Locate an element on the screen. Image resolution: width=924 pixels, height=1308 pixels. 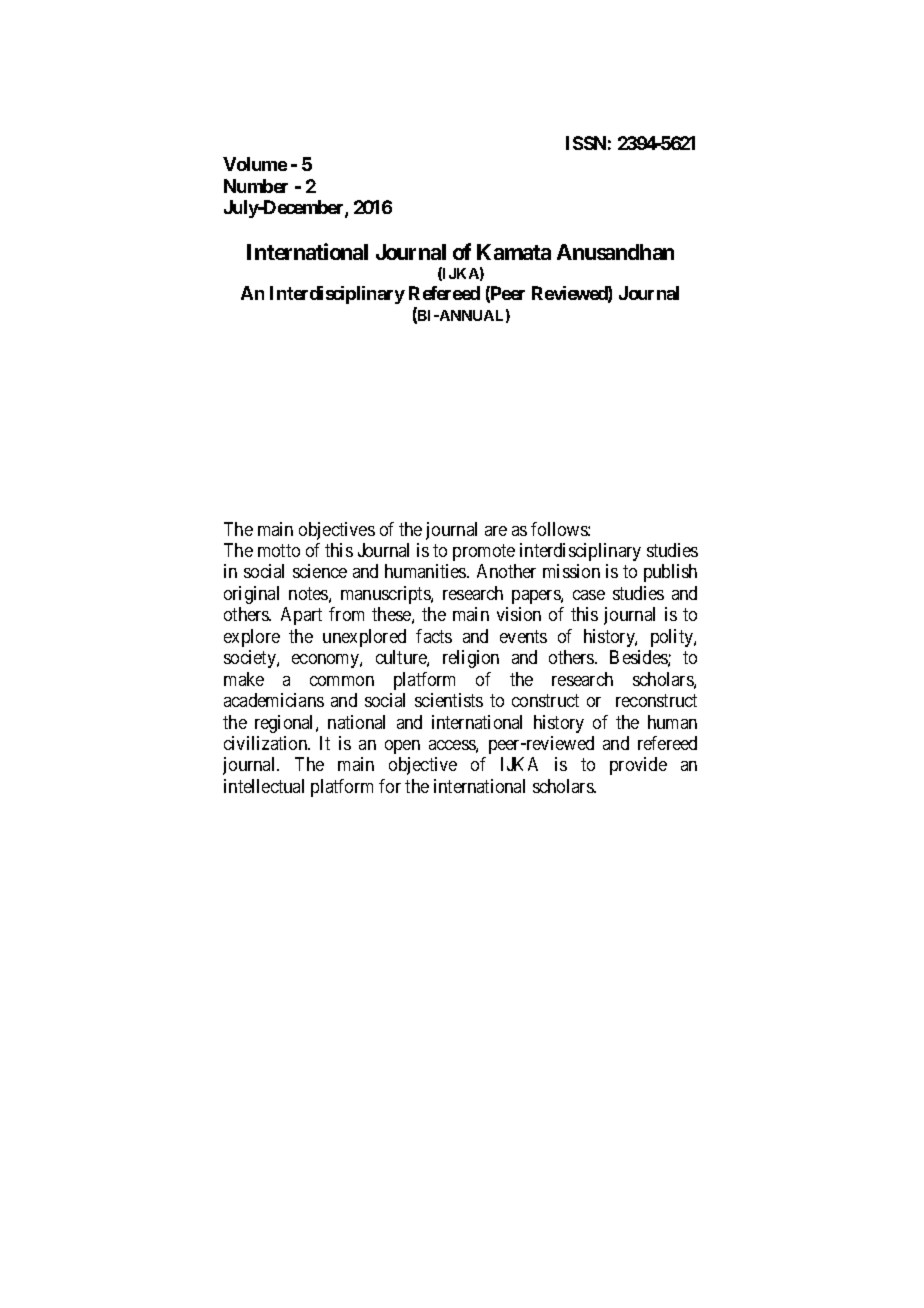
Number is located at coordinates (256, 186).
